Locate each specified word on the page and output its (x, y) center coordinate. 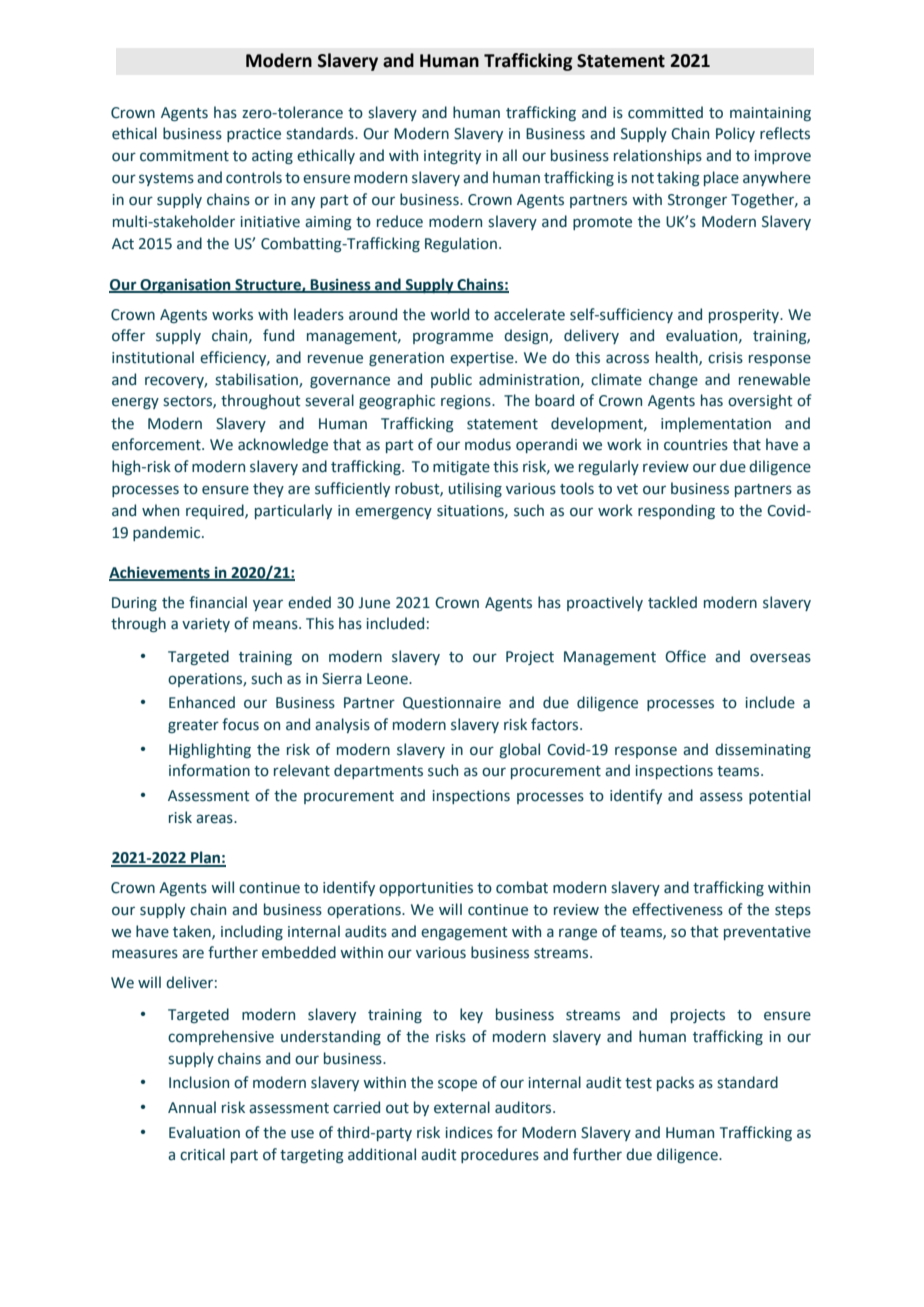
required (216, 511)
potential (779, 796)
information (209, 770)
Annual (192, 1107)
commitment (184, 156)
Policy (735, 134)
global (519, 750)
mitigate (461, 468)
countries (696, 445)
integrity (452, 157)
